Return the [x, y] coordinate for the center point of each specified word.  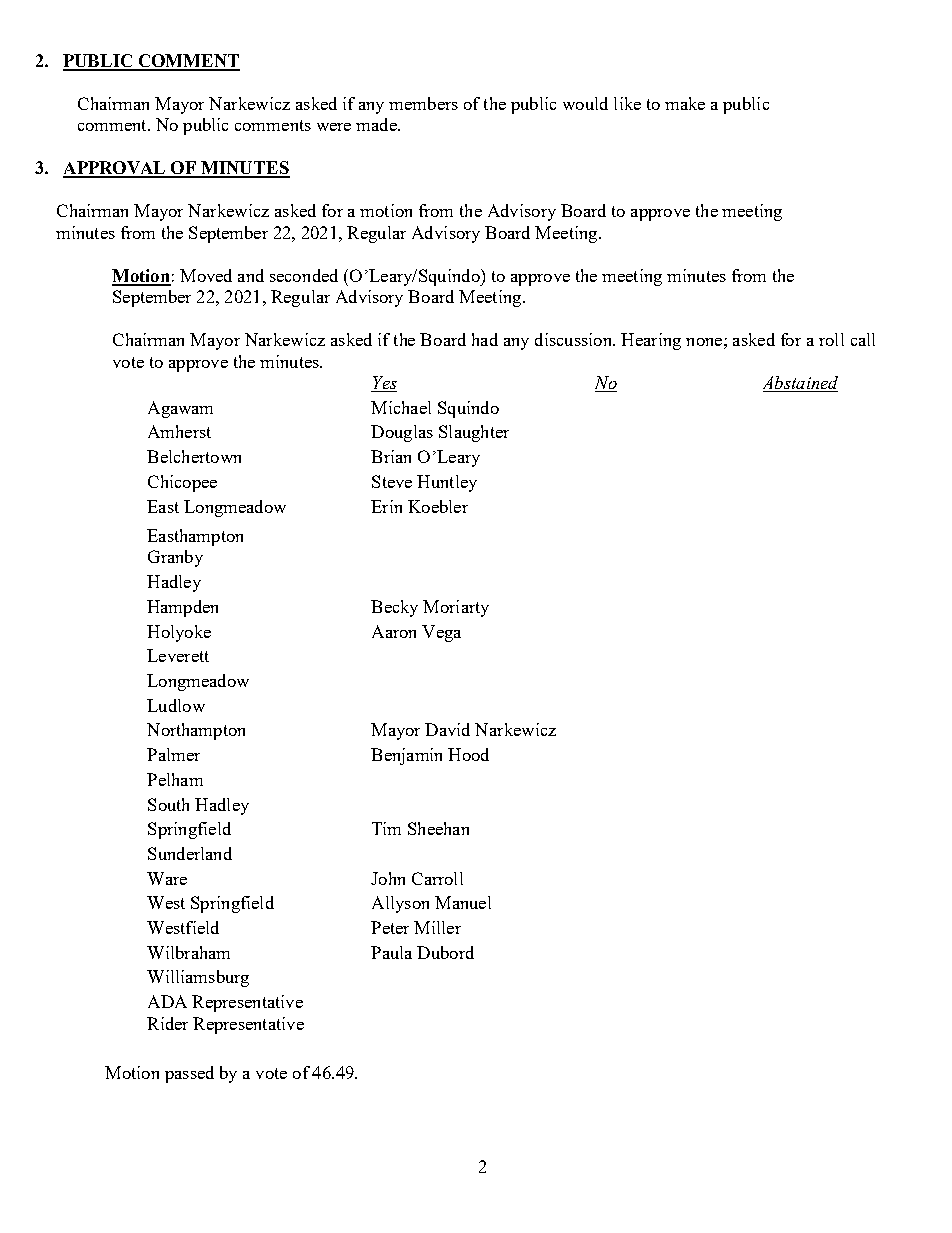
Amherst [179, 431]
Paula [391, 952]
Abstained [800, 384]
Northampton [196, 731]
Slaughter [474, 433]
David [447, 729]
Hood [468, 754]
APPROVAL [115, 169]
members [423, 103]
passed [189, 1074]
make [685, 103]
